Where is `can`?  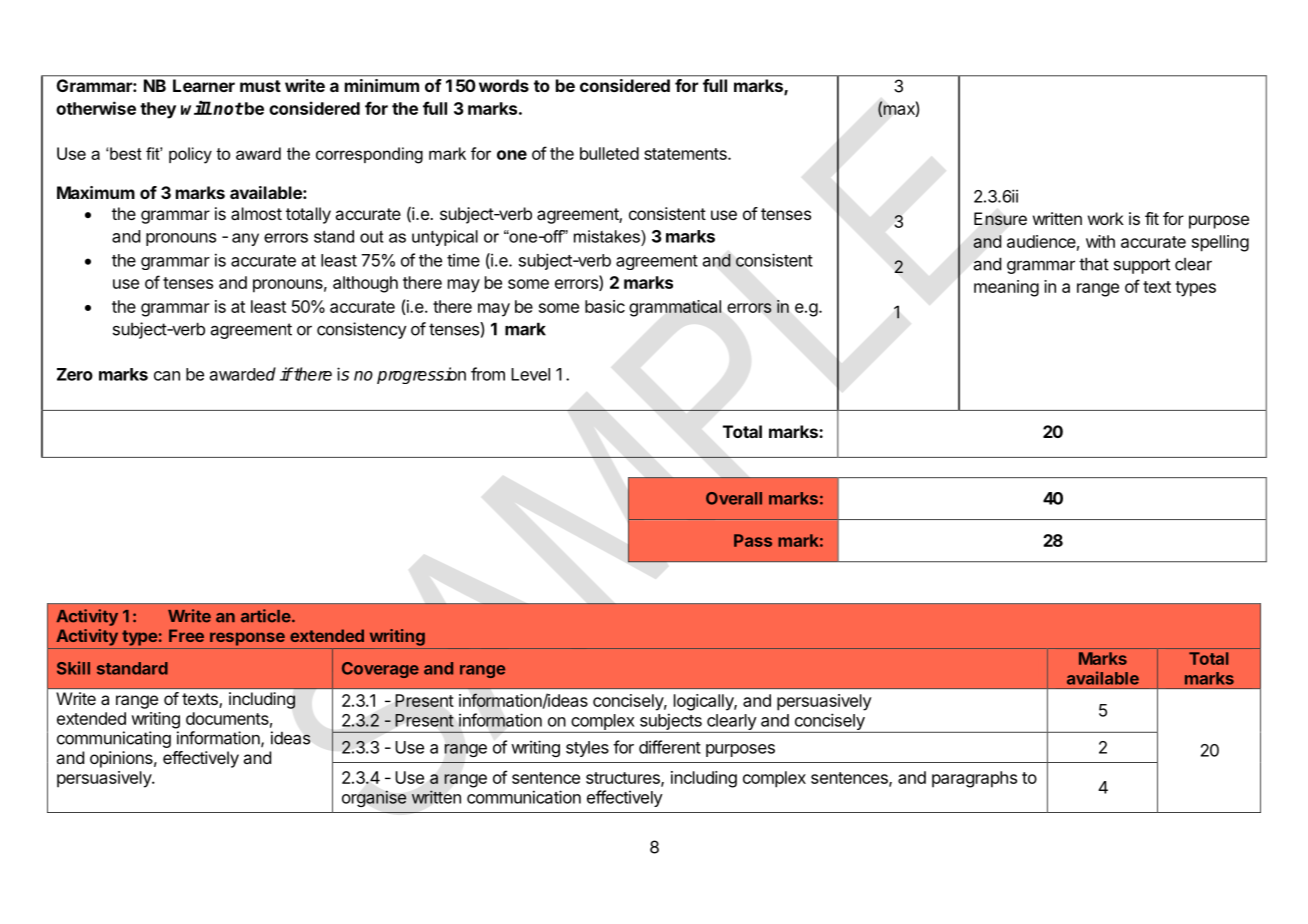 can is located at coordinates (167, 376).
